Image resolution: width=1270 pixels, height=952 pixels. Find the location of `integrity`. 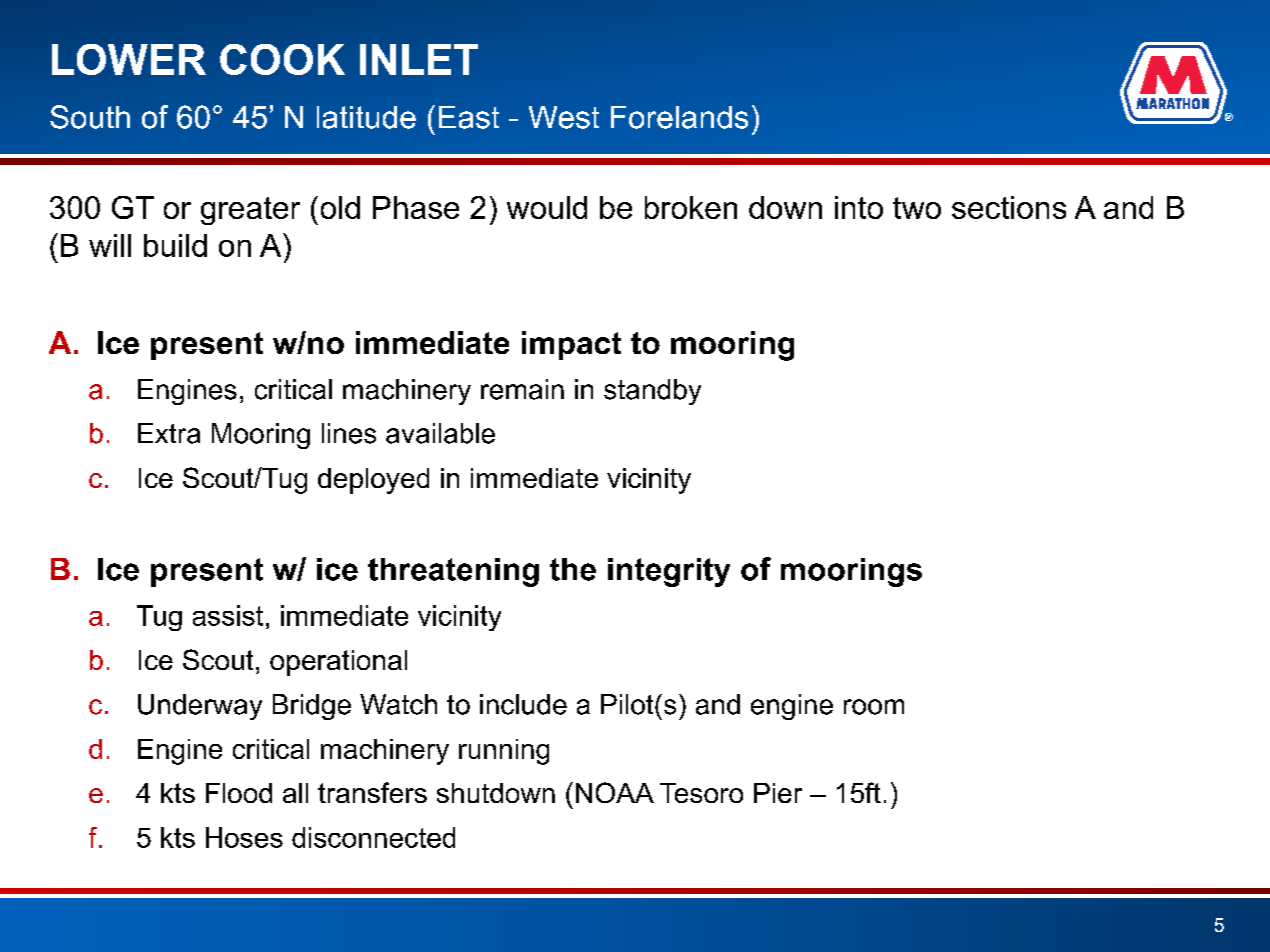

integrity is located at coordinates (669, 572).
